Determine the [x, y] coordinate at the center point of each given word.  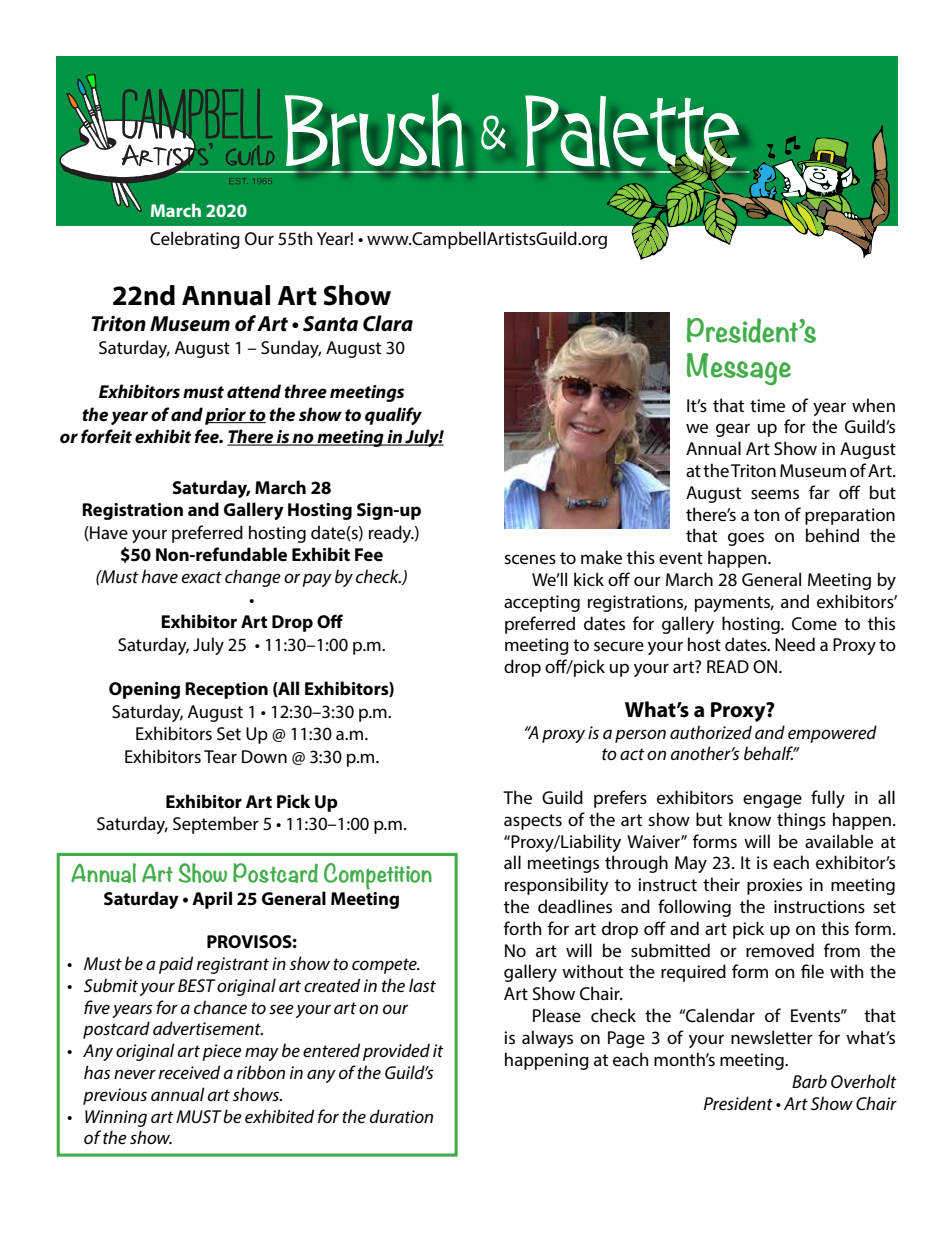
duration [401, 1116]
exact [202, 577]
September [216, 825]
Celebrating [195, 240]
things [801, 821]
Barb [809, 1081]
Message [739, 369]
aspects [533, 822]
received [189, 1072]
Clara [388, 323]
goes [746, 539]
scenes [530, 559]
